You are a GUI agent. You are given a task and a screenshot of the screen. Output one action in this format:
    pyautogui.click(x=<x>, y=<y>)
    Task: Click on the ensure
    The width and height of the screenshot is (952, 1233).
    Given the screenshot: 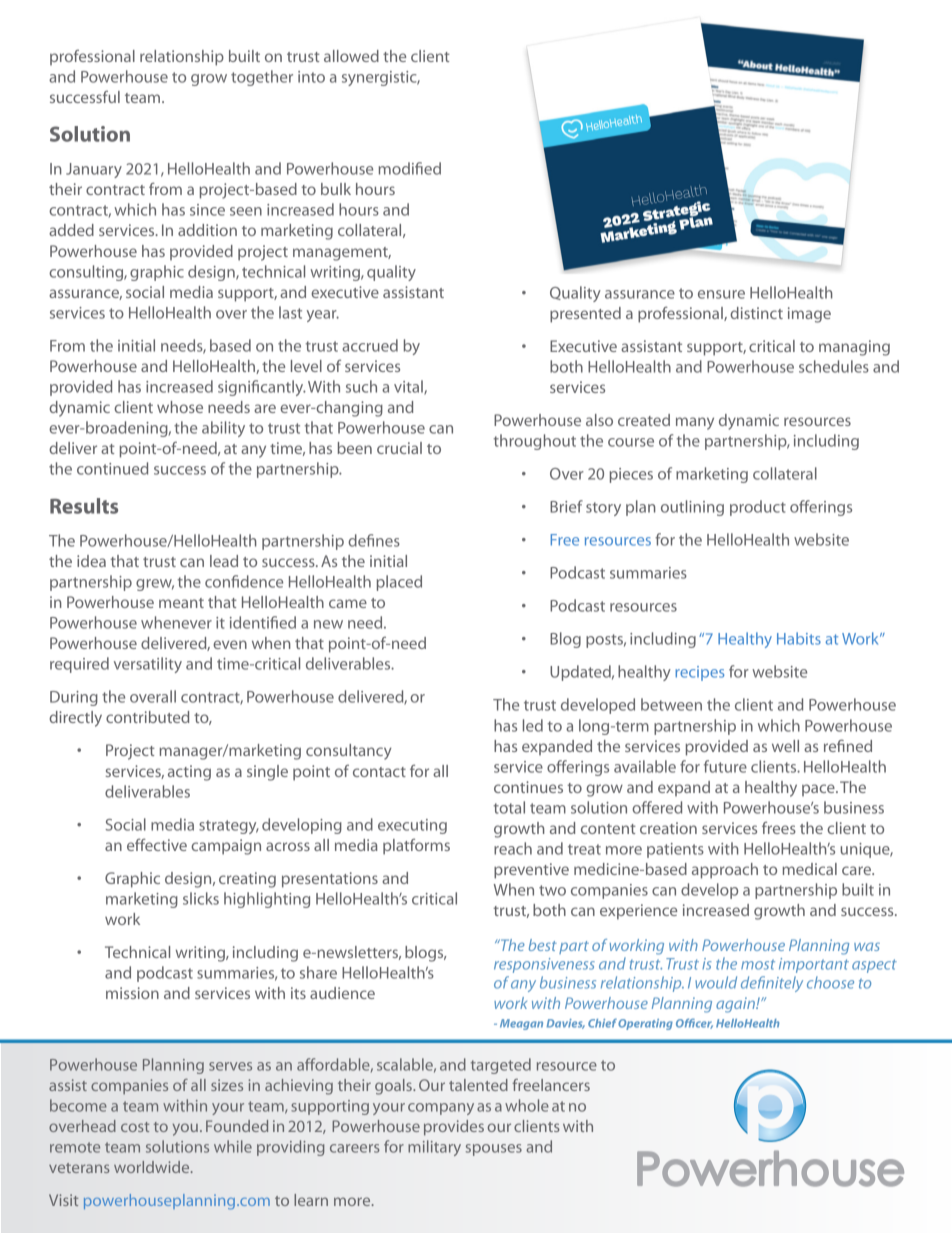 What is the action you would take?
    pyautogui.click(x=721, y=294)
